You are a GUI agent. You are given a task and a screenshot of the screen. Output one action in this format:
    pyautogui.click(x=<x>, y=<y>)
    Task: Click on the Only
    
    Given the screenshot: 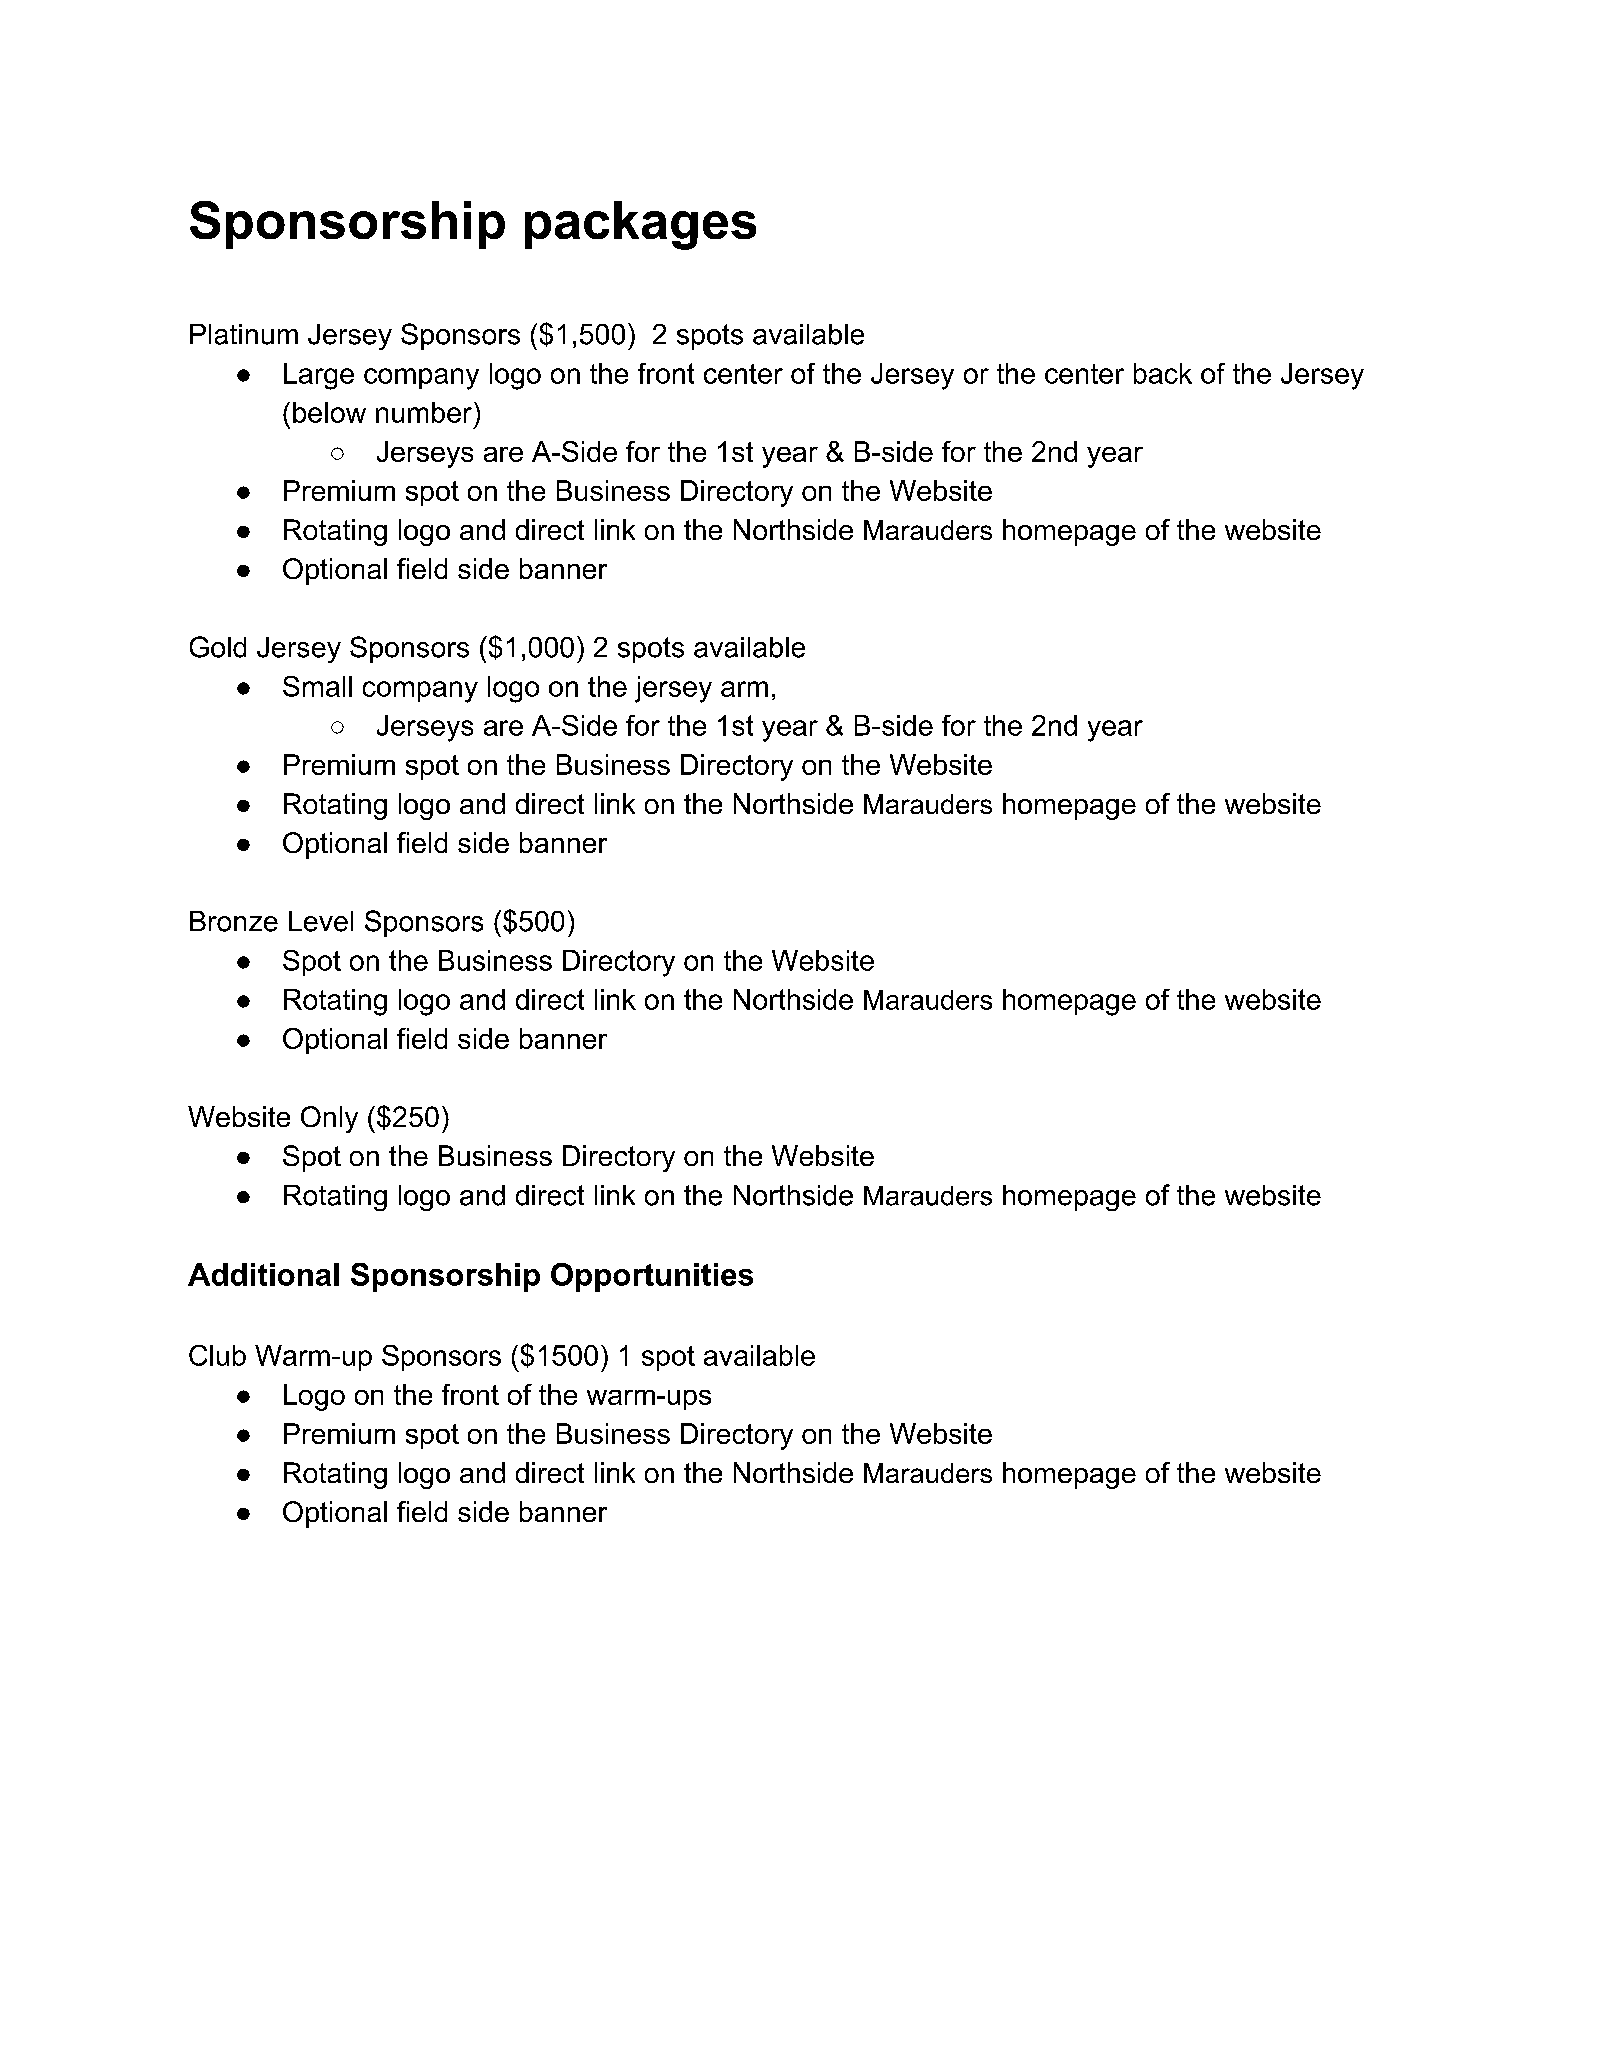 What is the action you would take?
    pyautogui.click(x=329, y=1119)
